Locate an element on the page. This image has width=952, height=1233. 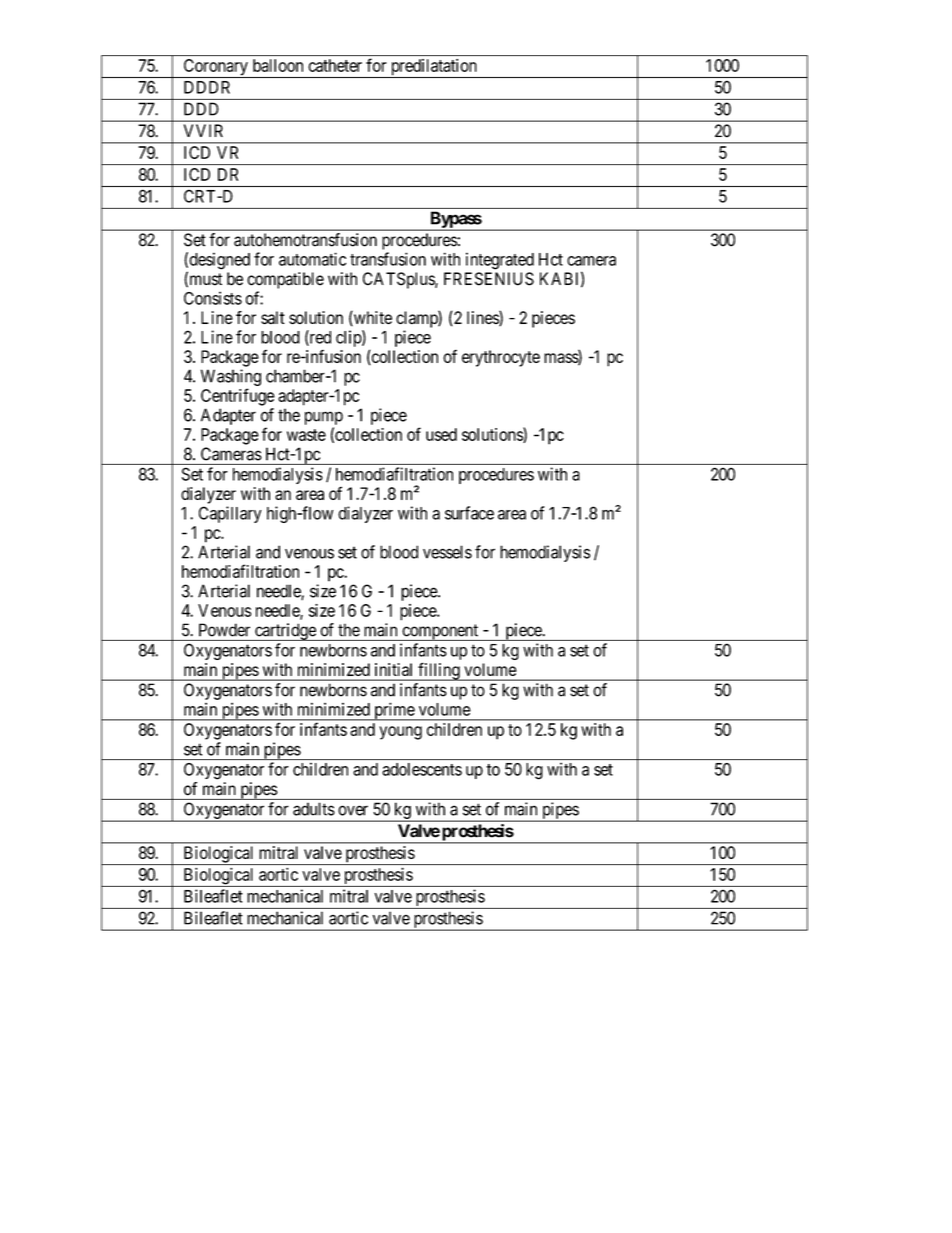
catheter is located at coordinates (335, 65).
